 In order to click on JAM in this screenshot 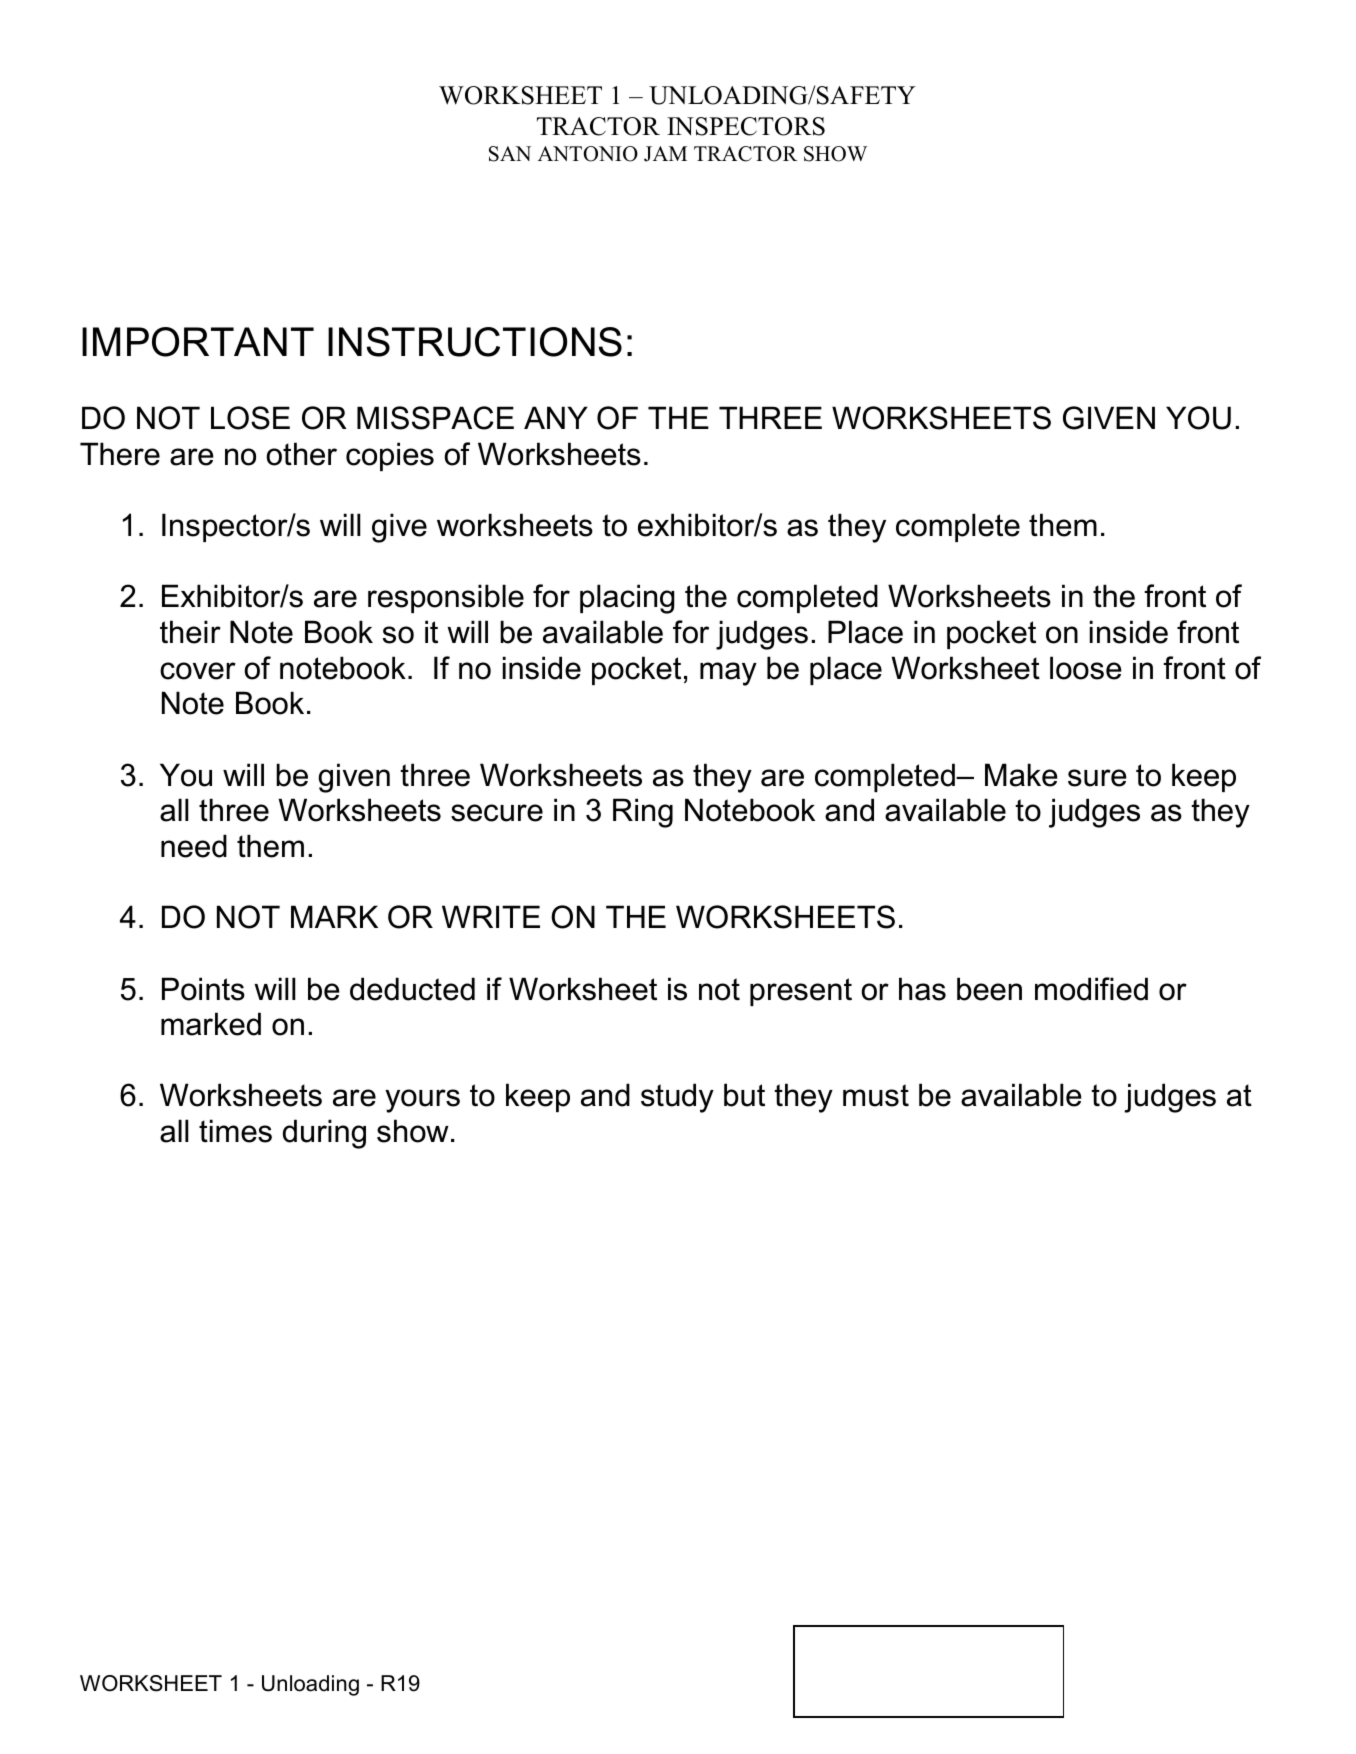, I will do `click(665, 154)`.
